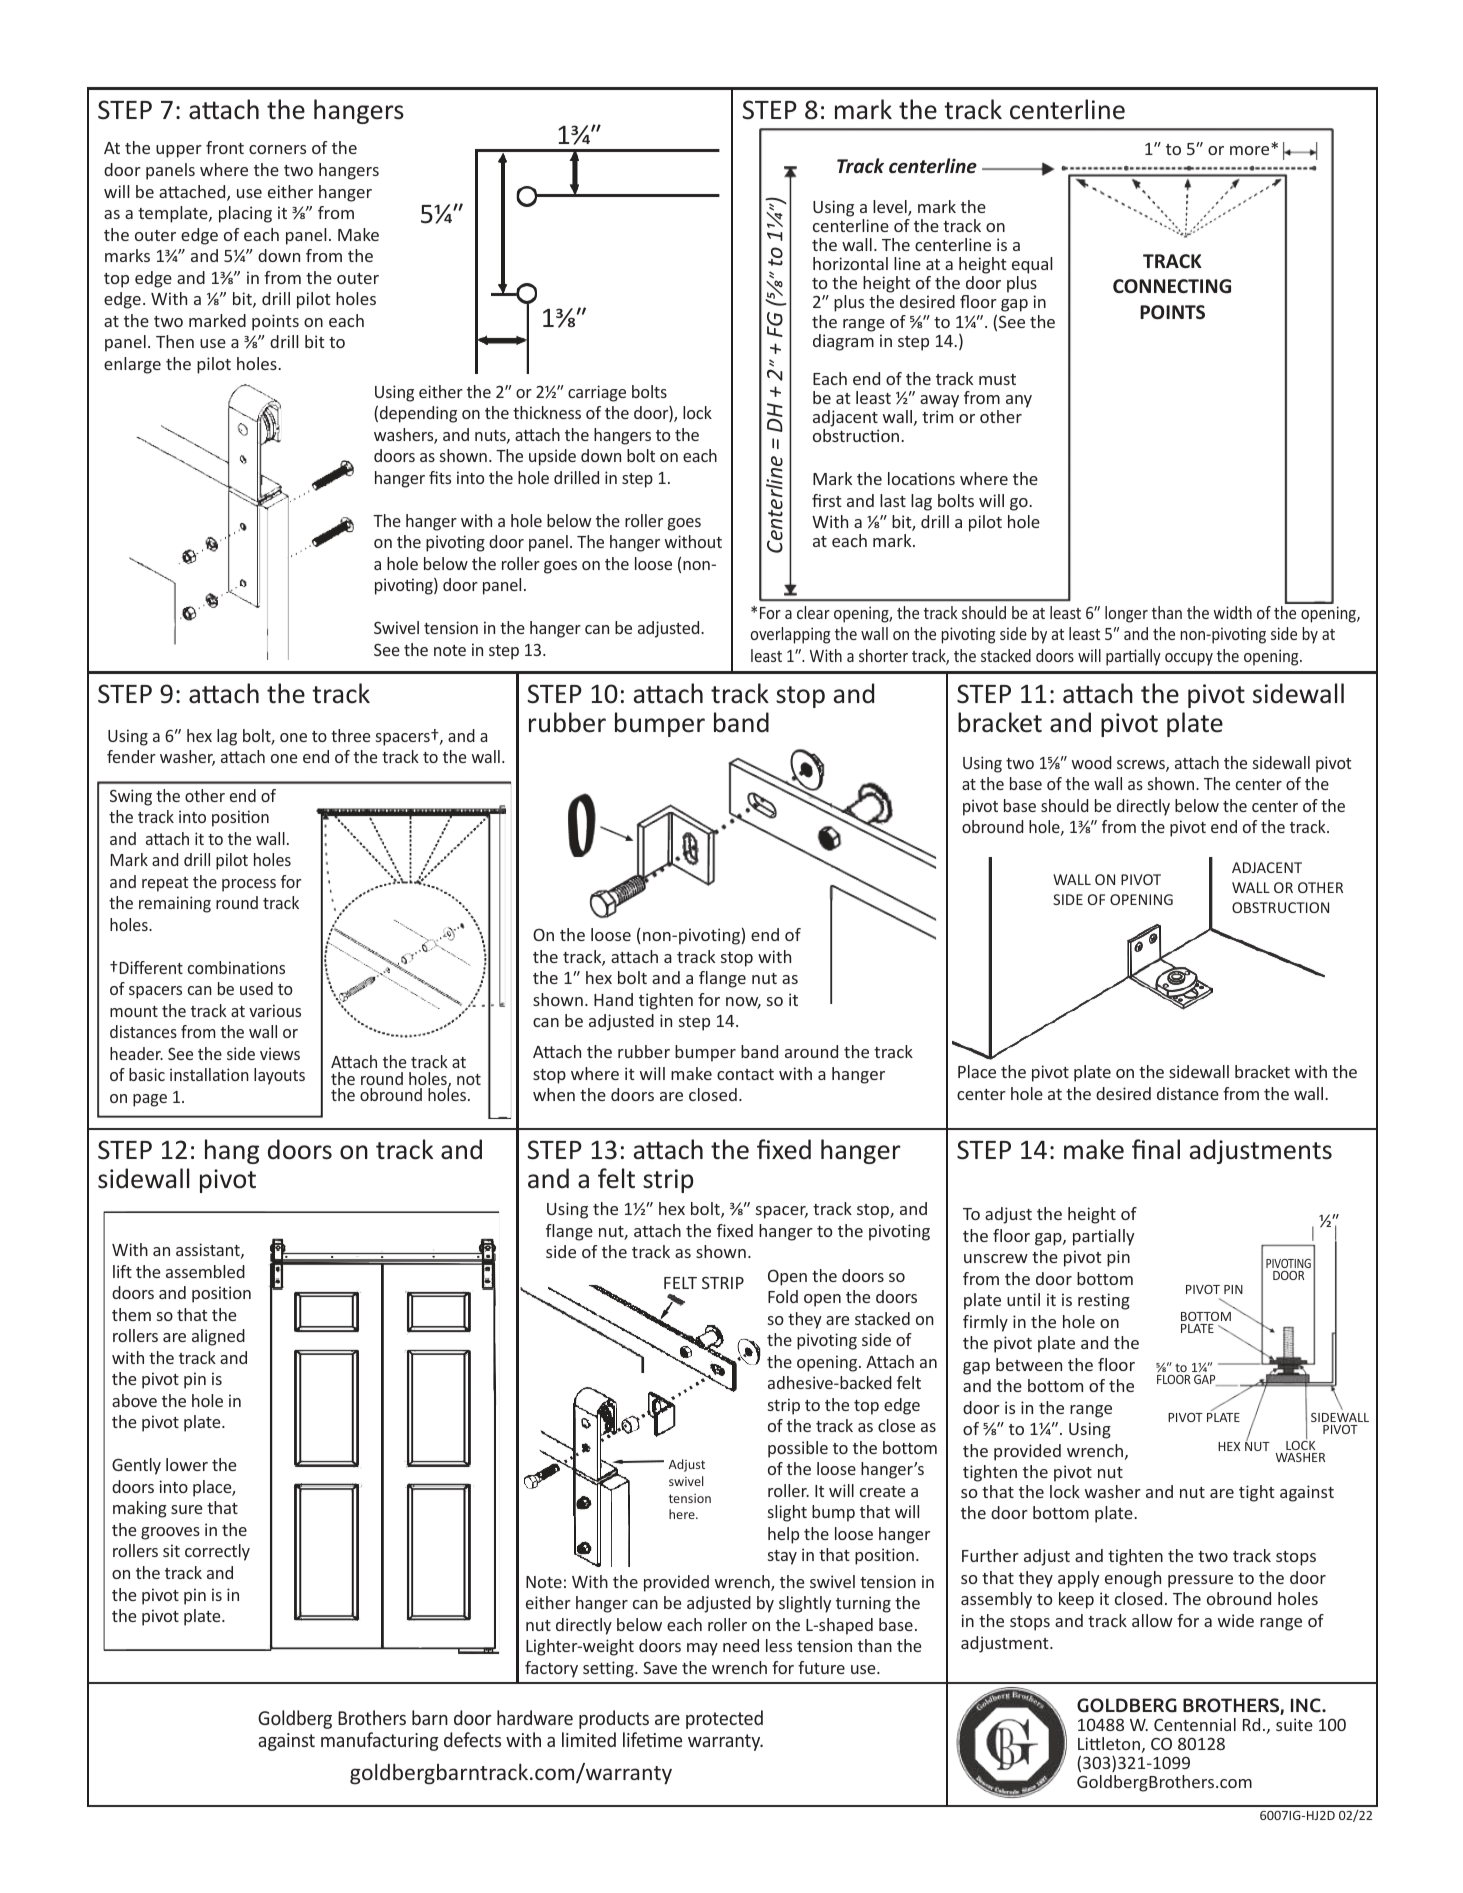 The height and width of the page is (1893, 1463). Describe the element at coordinates (1189, 659) in the page. I see `occupy` at that location.
